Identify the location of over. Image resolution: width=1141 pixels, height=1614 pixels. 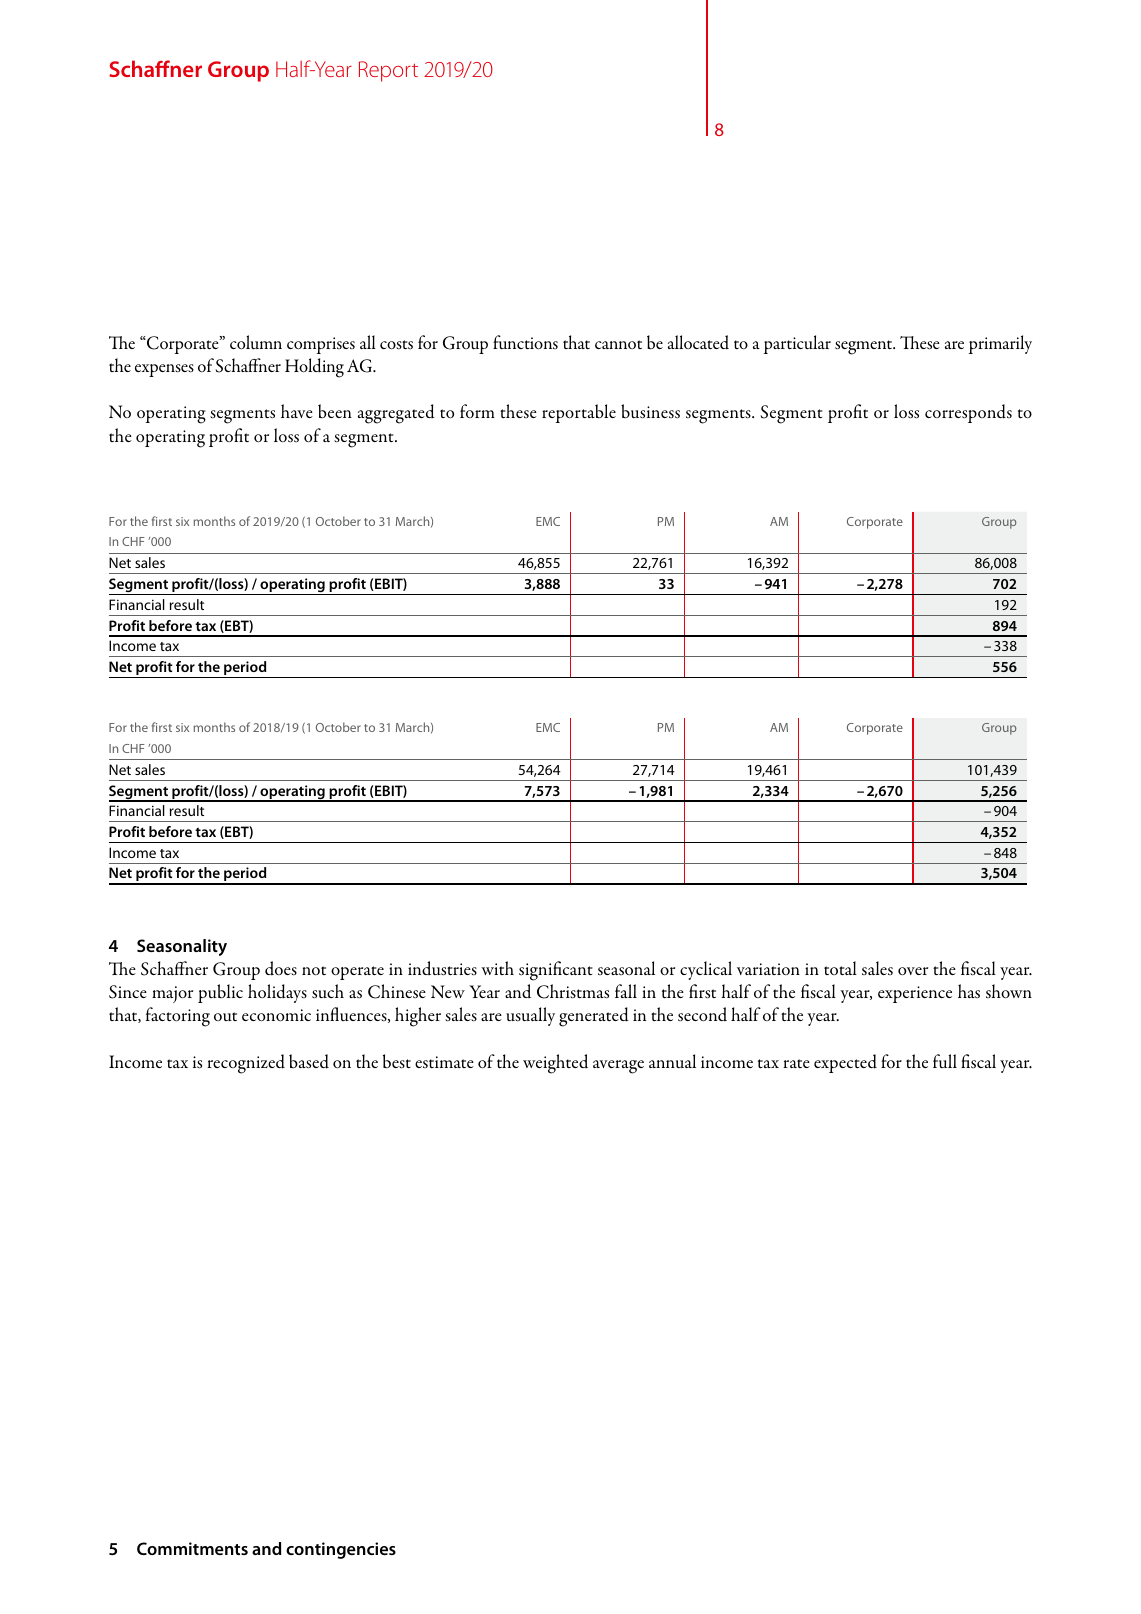
(913, 971).
